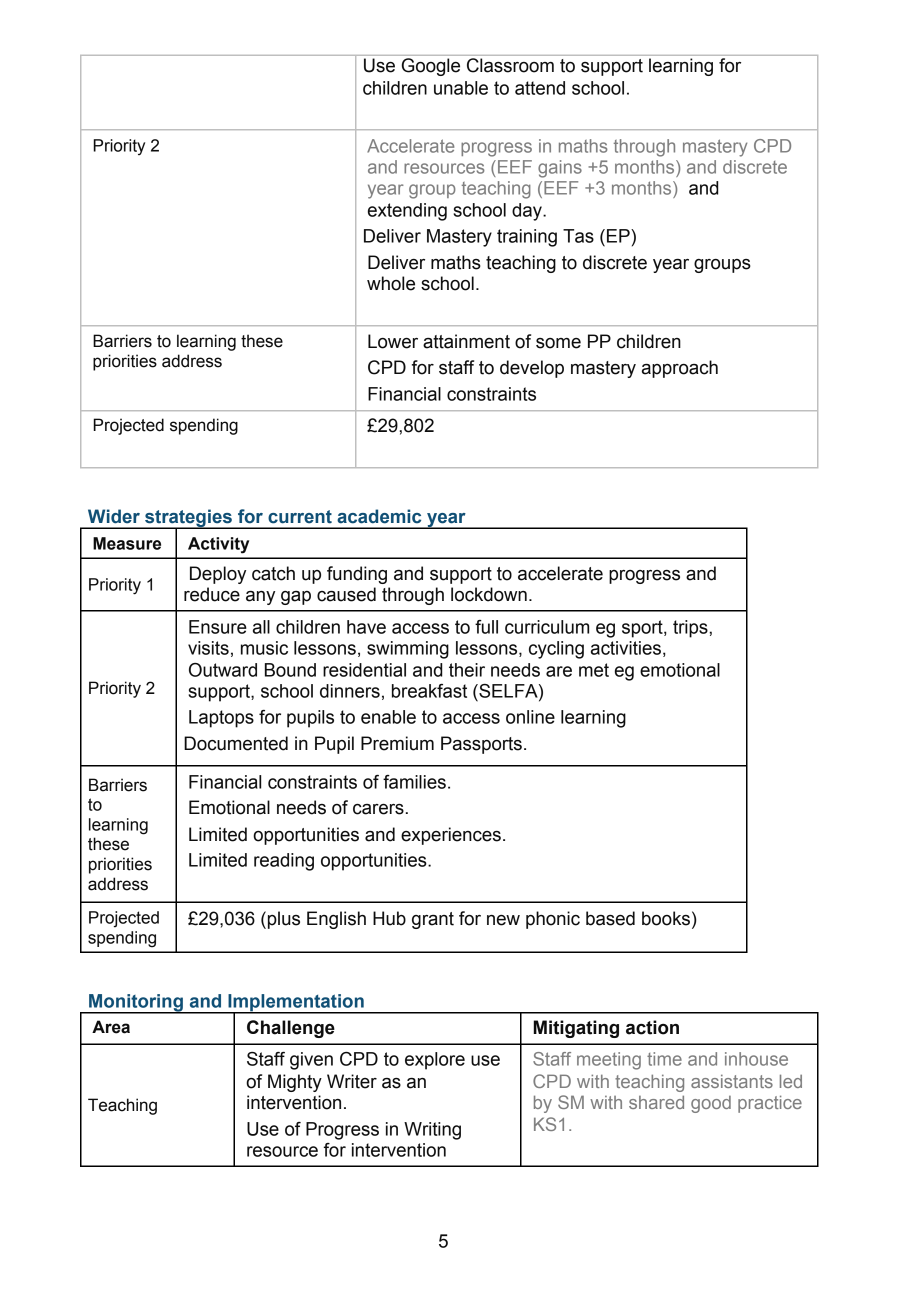  What do you see at coordinates (461, 88) in the document?
I see `unable` at bounding box center [461, 88].
